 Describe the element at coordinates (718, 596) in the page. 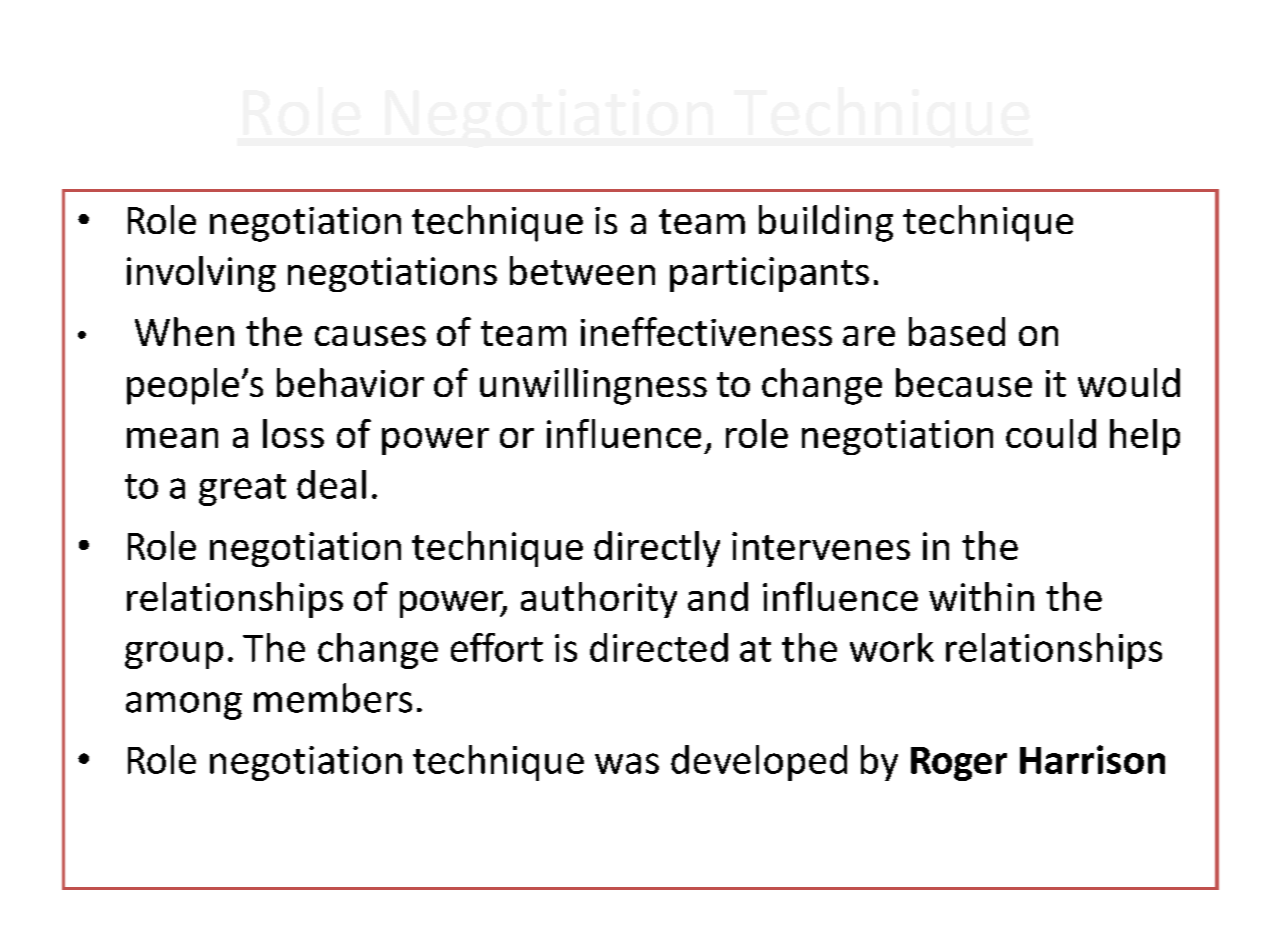

I see `and` at that location.
